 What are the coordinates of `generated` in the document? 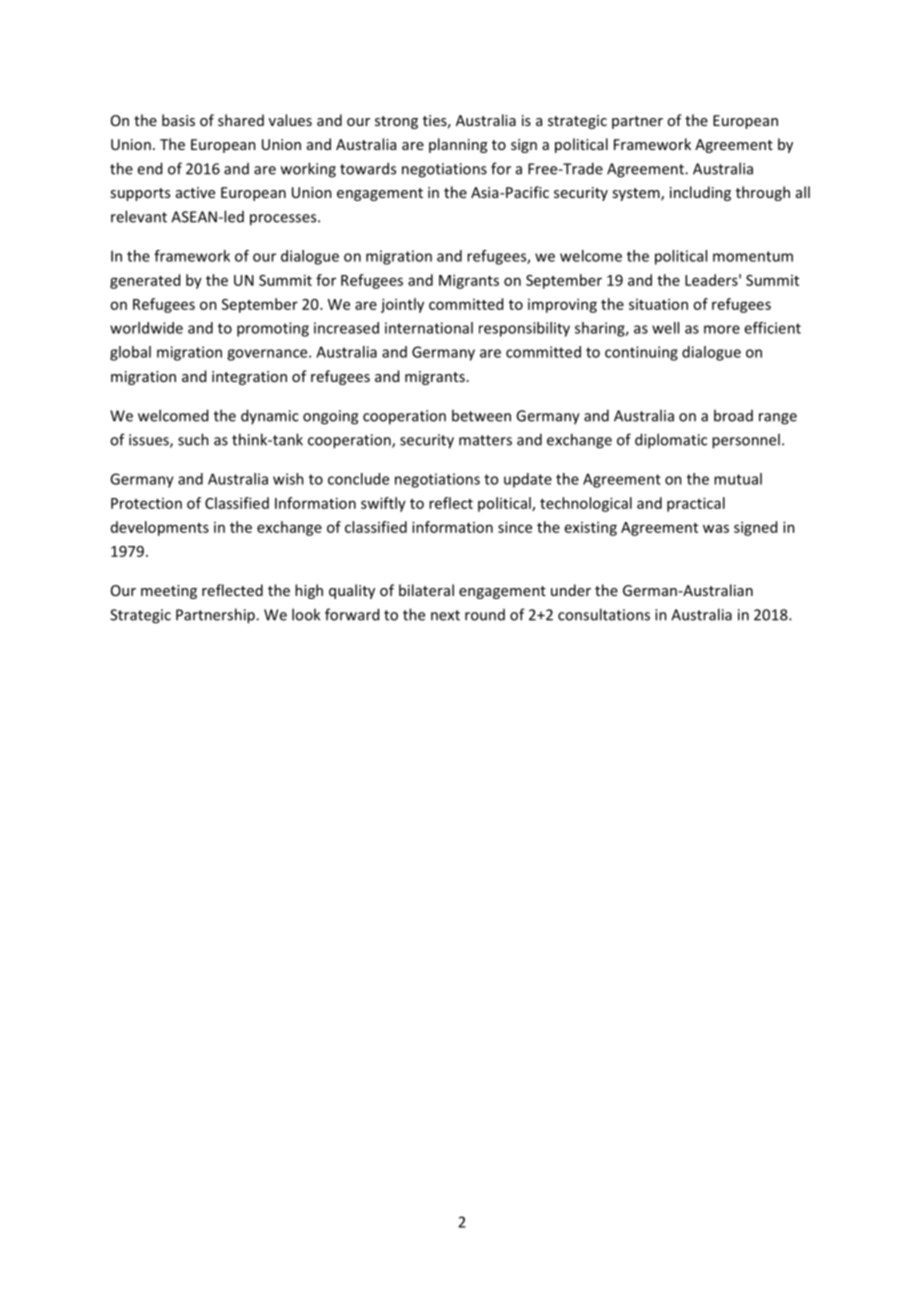 It's located at (145, 281).
